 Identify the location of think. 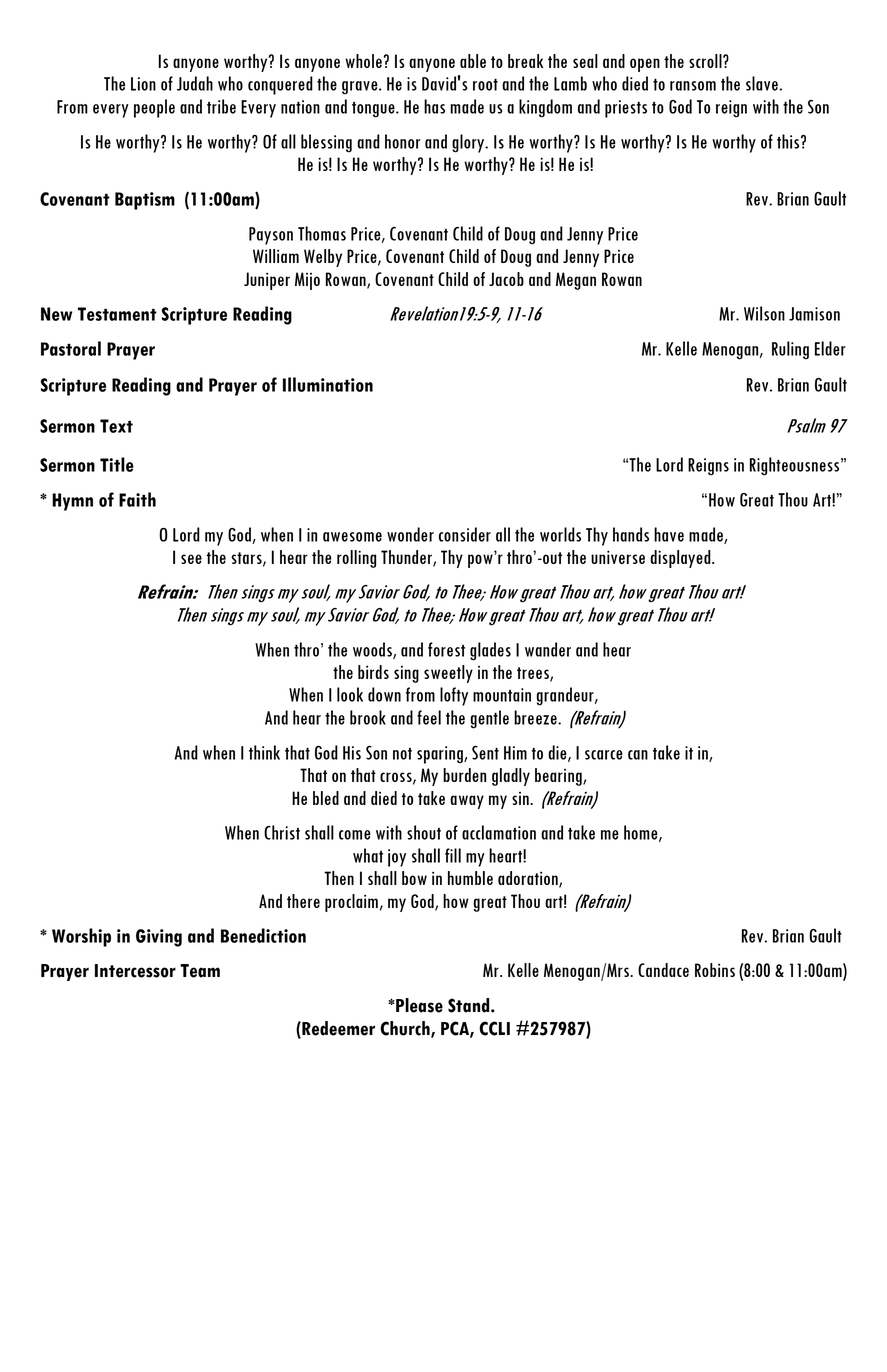
(264, 752).
